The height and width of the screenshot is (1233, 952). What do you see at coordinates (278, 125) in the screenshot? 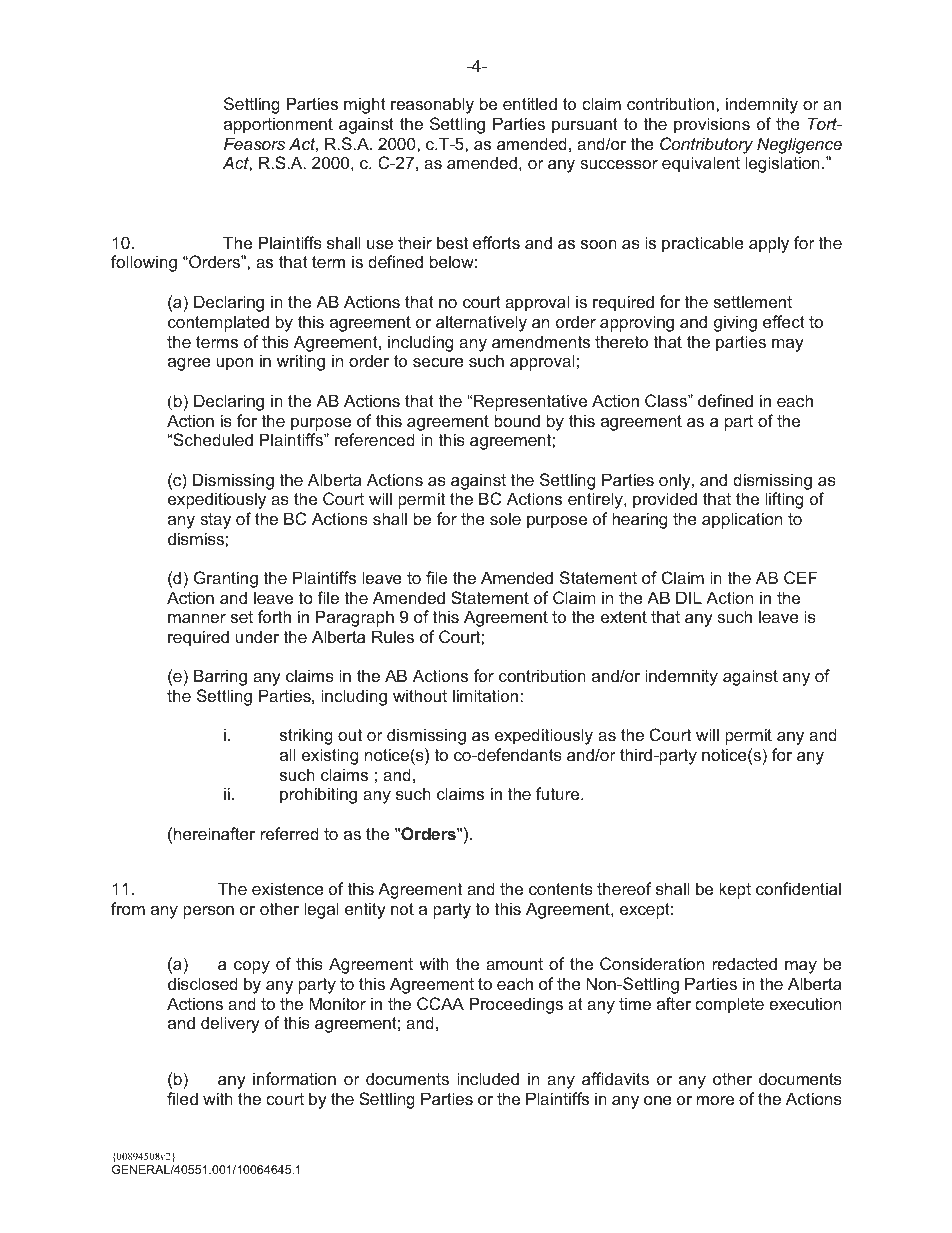
I see `apportionment` at bounding box center [278, 125].
